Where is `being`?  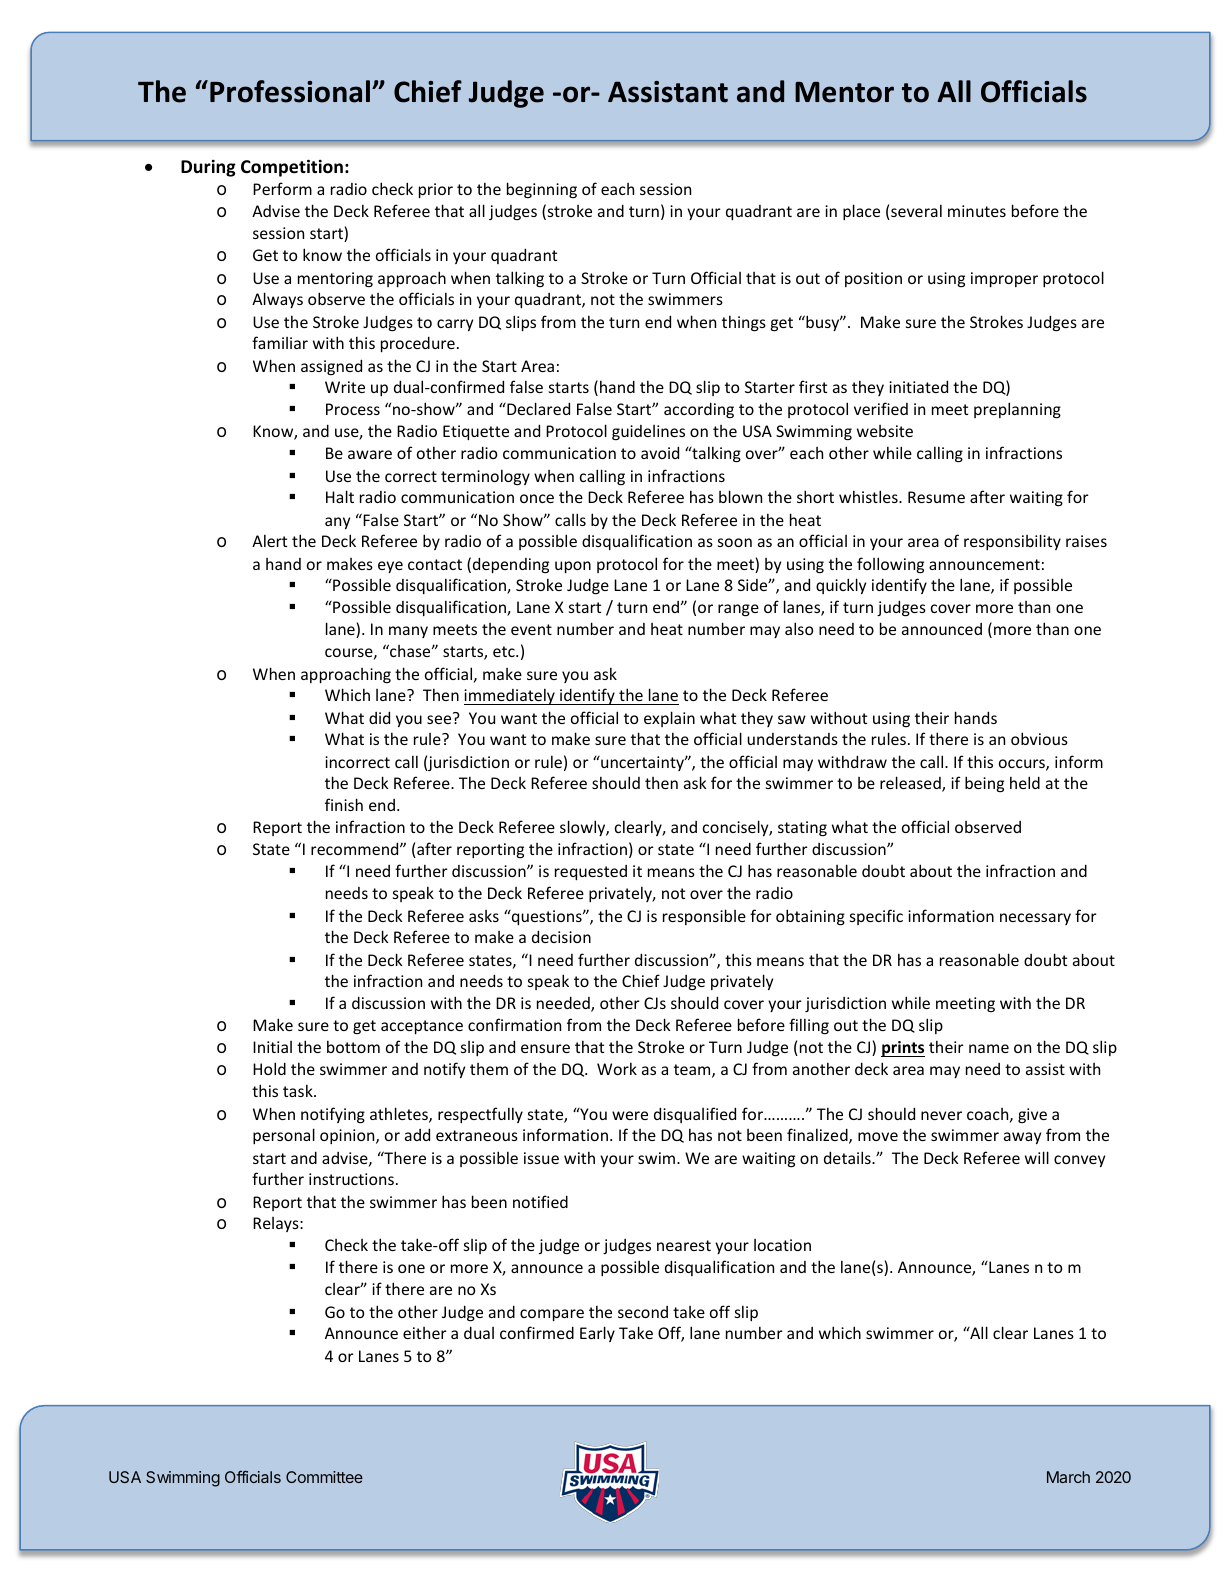 being is located at coordinates (984, 784).
